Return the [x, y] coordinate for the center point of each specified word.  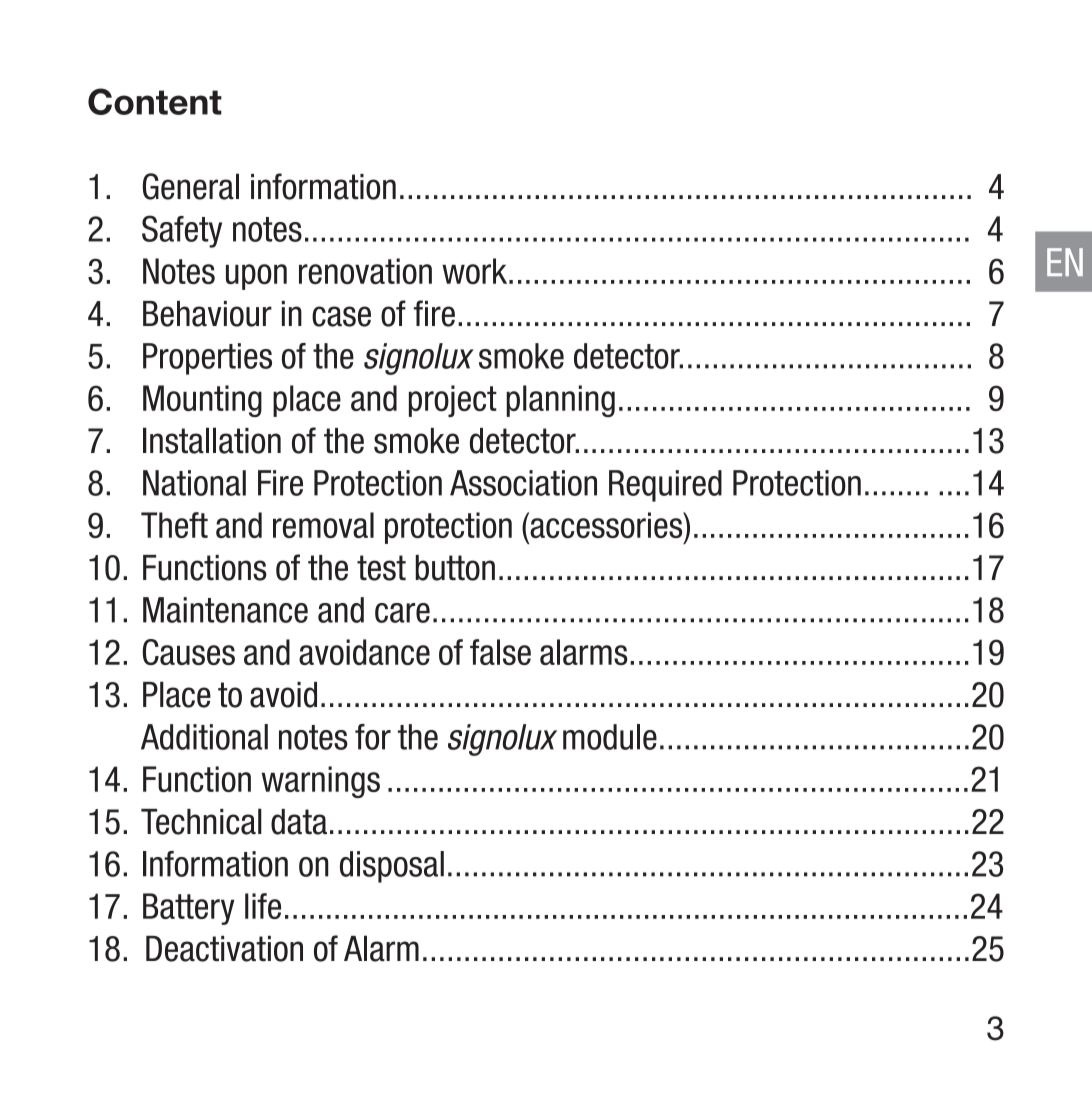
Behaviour [207, 314]
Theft [174, 525]
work [476, 271]
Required [665, 486]
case [341, 316]
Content [155, 101]
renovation [365, 271]
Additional [204, 737]
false [500, 652]
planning [560, 401]
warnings [320, 782]
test [381, 568]
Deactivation [224, 949]
